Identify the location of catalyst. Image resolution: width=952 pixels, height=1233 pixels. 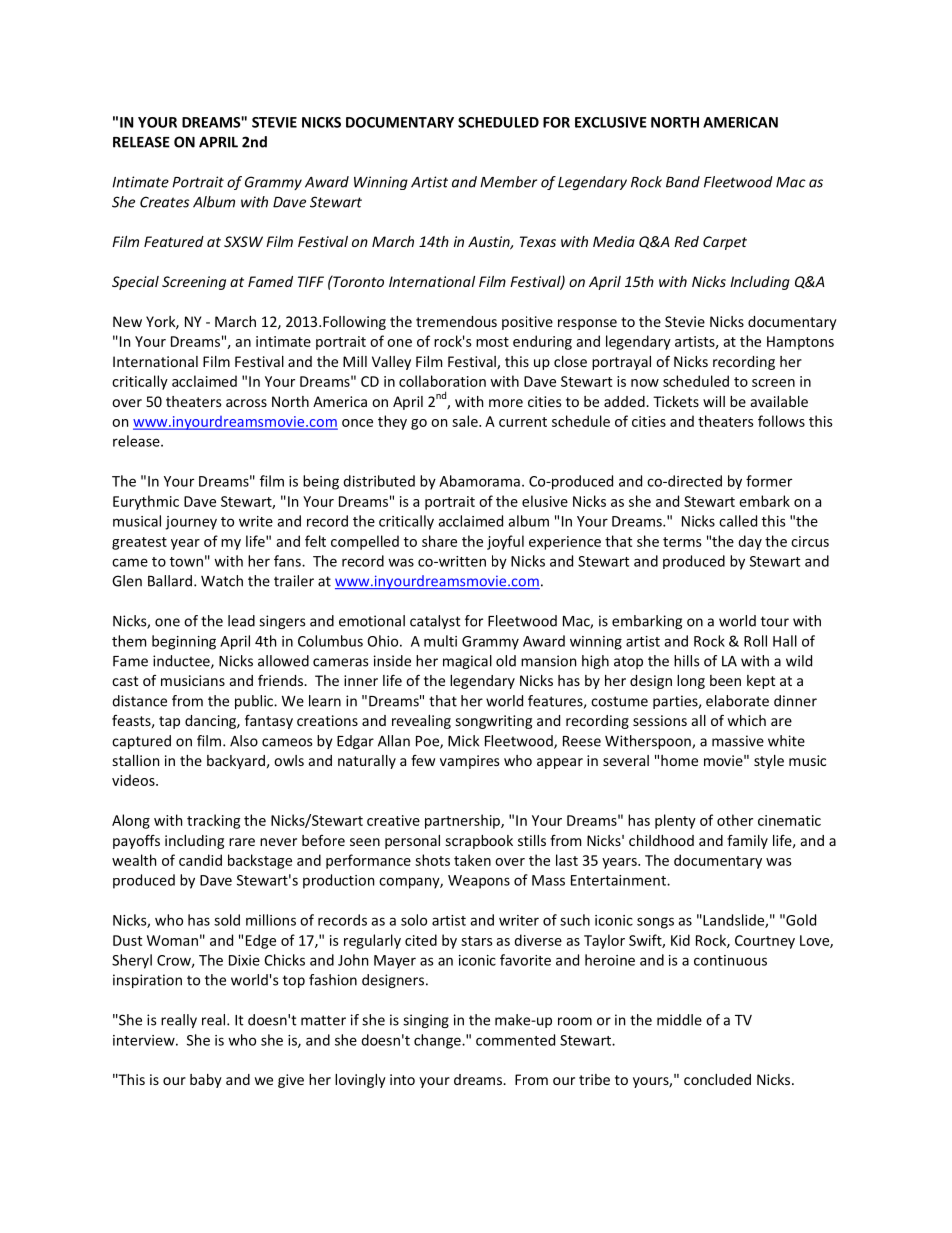
(435, 622).
